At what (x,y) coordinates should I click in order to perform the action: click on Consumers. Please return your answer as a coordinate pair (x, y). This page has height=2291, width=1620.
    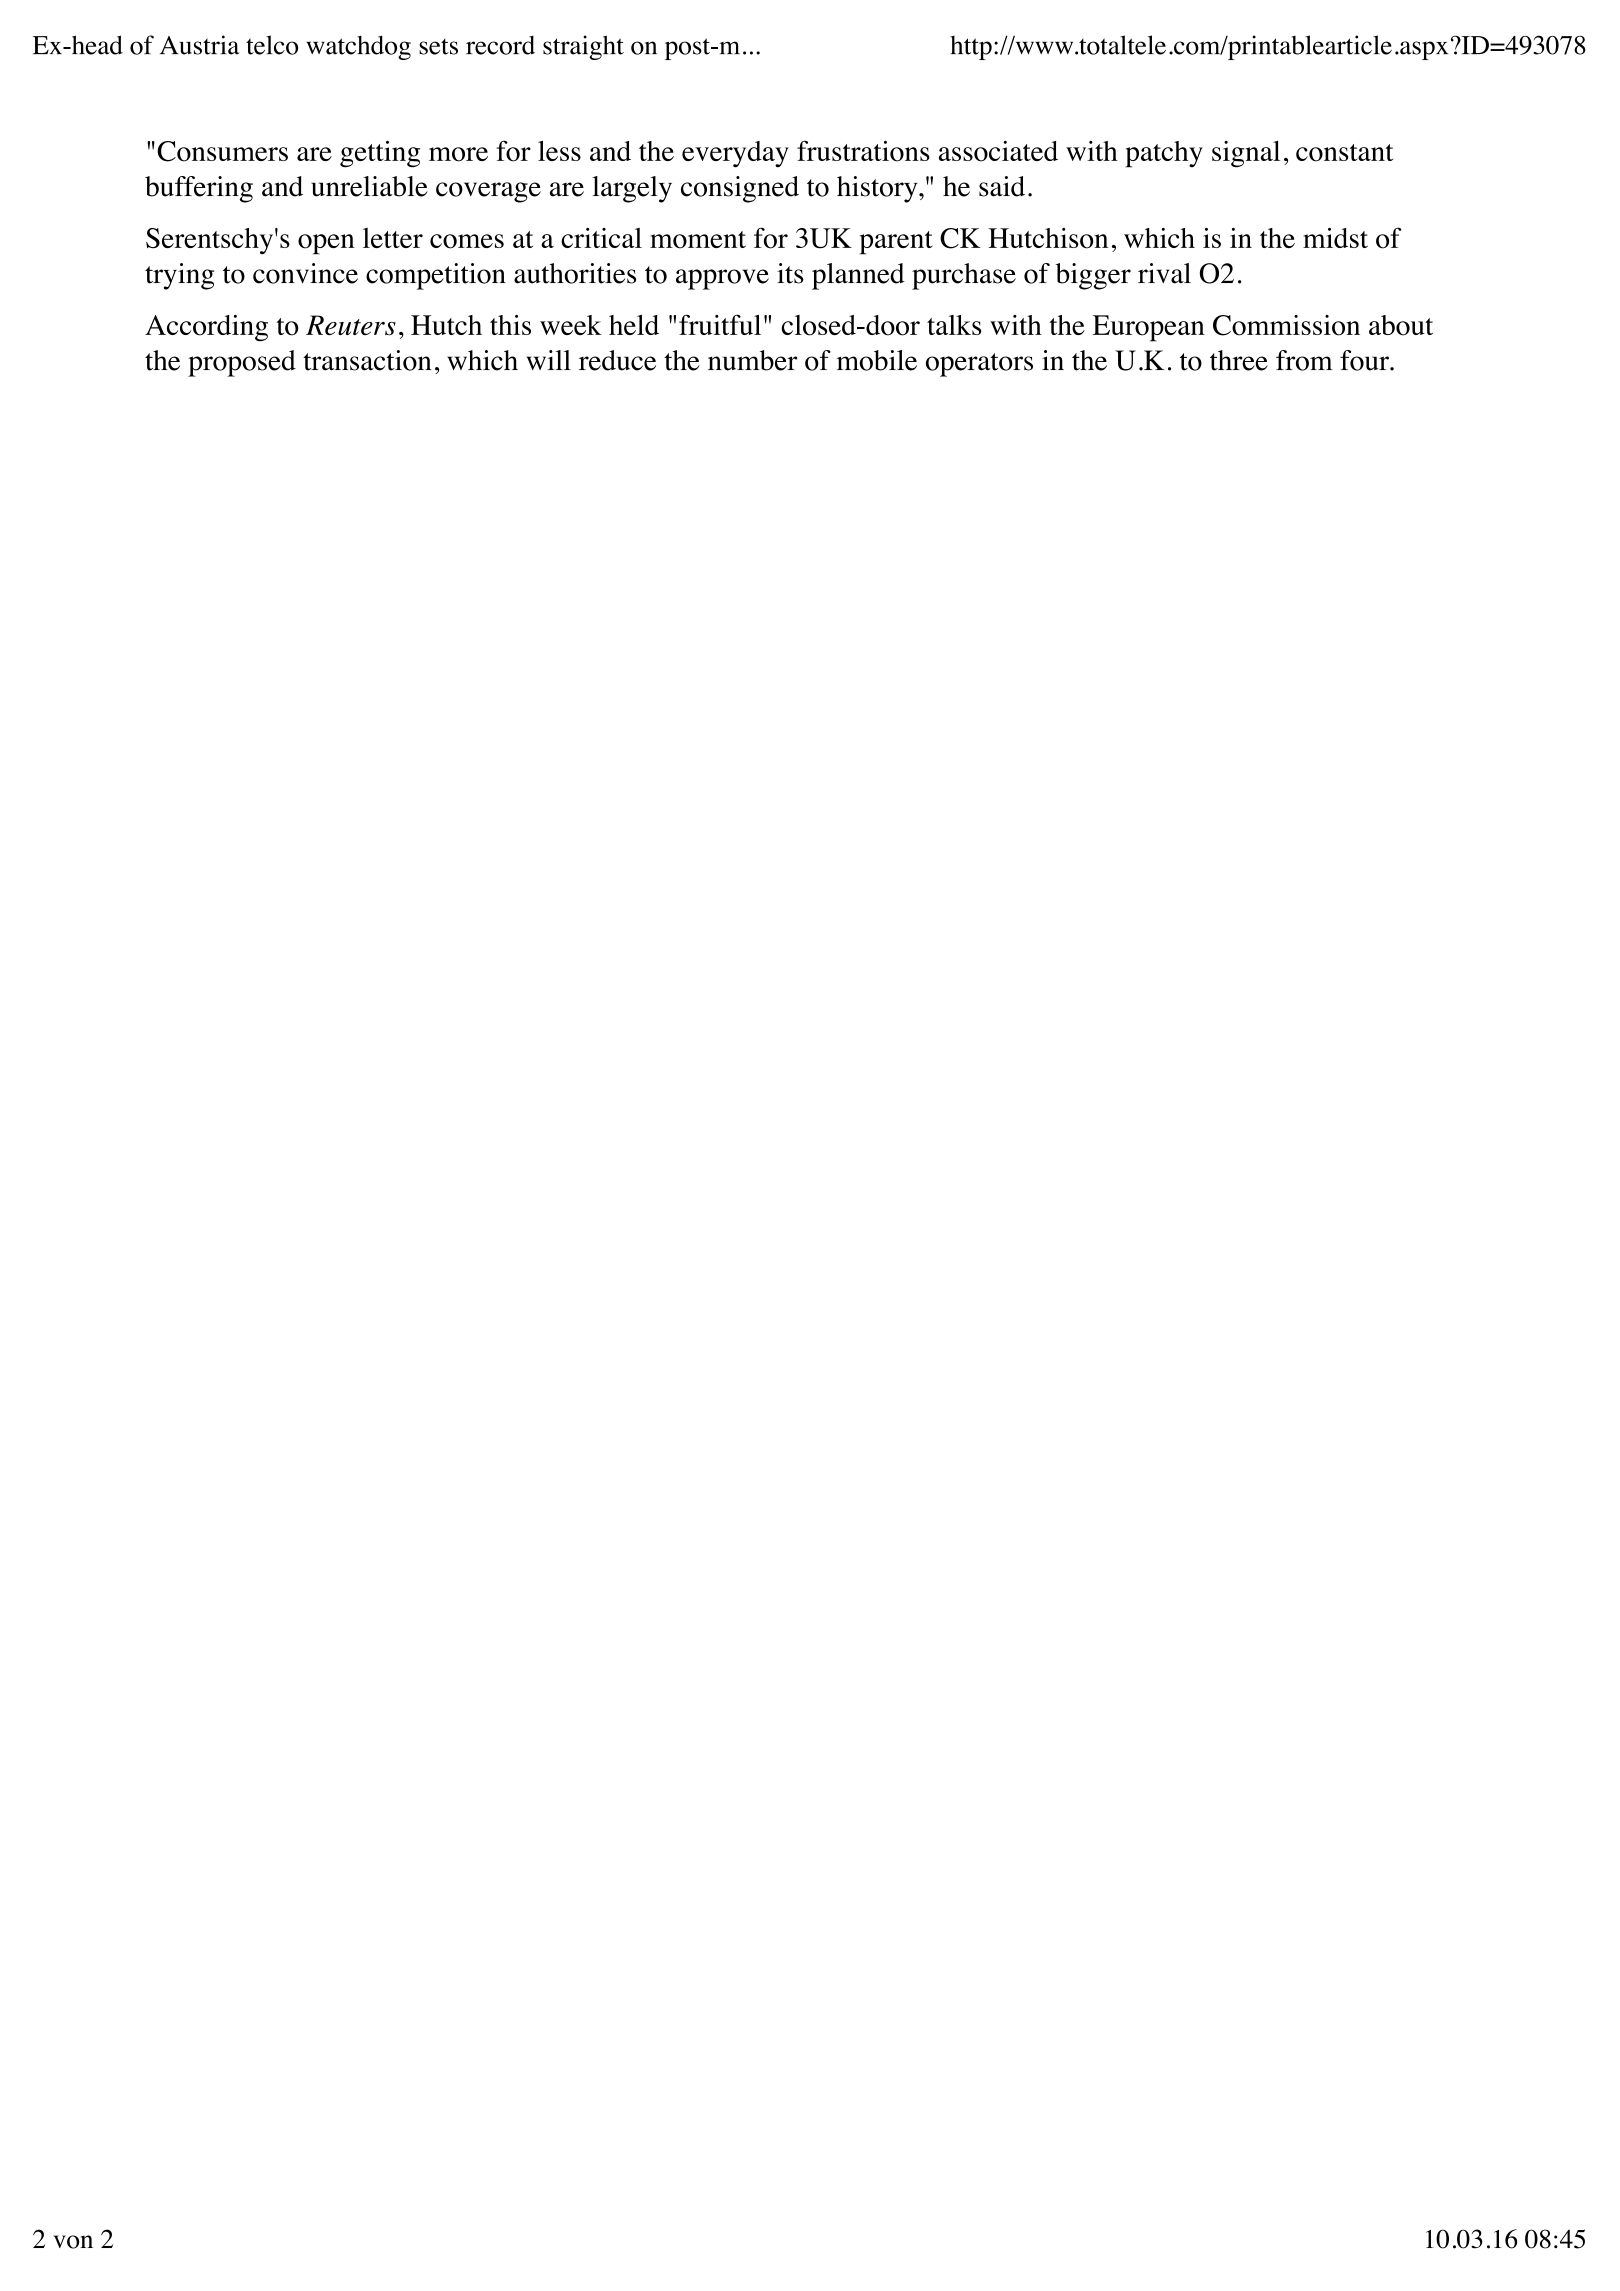
    Looking at the image, I should click on (222, 151).
